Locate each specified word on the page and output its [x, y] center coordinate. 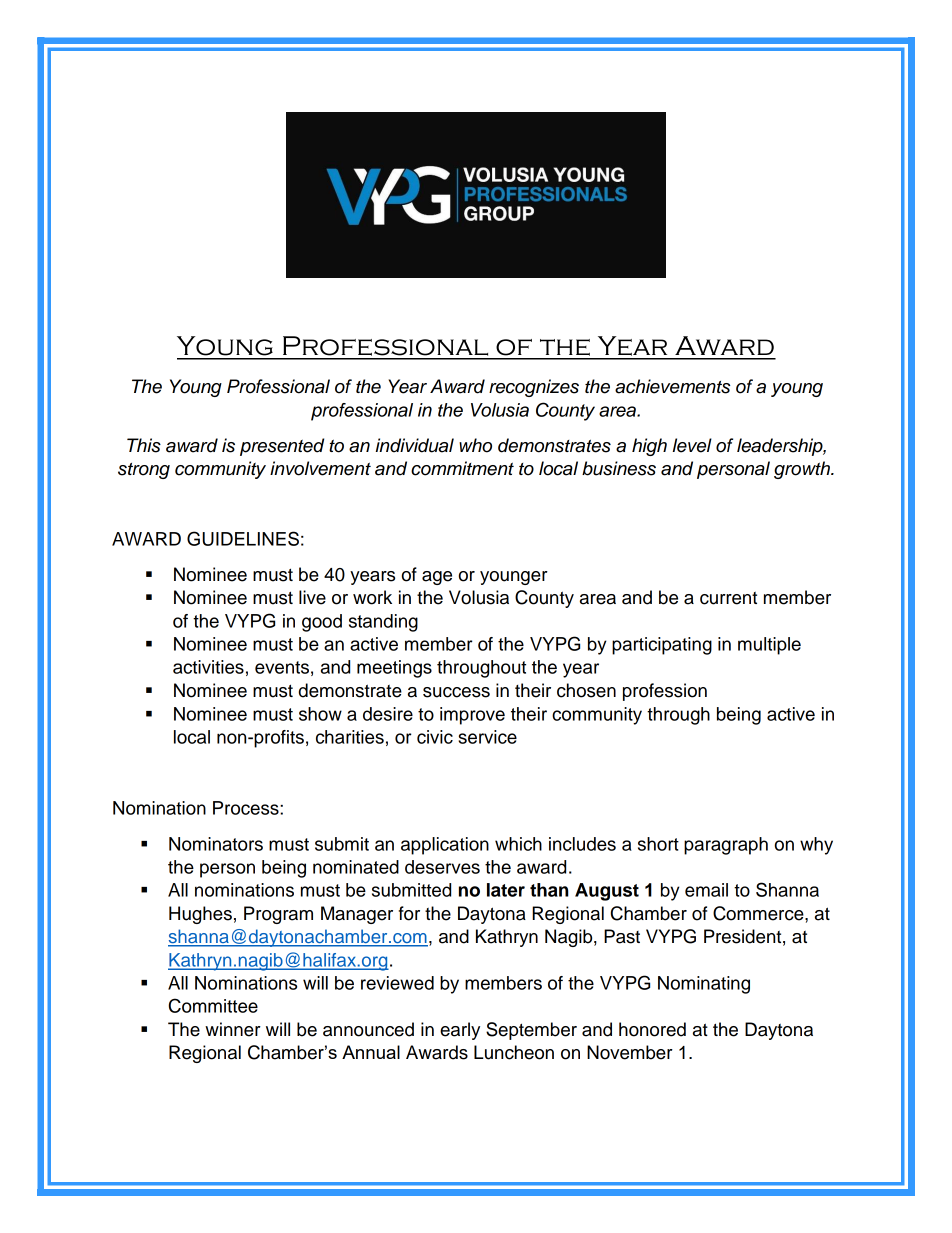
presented [282, 447]
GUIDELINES [243, 538]
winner [233, 1029]
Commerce [759, 913]
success [456, 692]
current [728, 598]
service [487, 737]
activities [208, 667]
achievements [672, 386]
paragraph [726, 846]
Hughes [200, 915]
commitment [462, 468]
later [506, 890]
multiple [769, 646]
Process [247, 808]
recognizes [534, 388]
